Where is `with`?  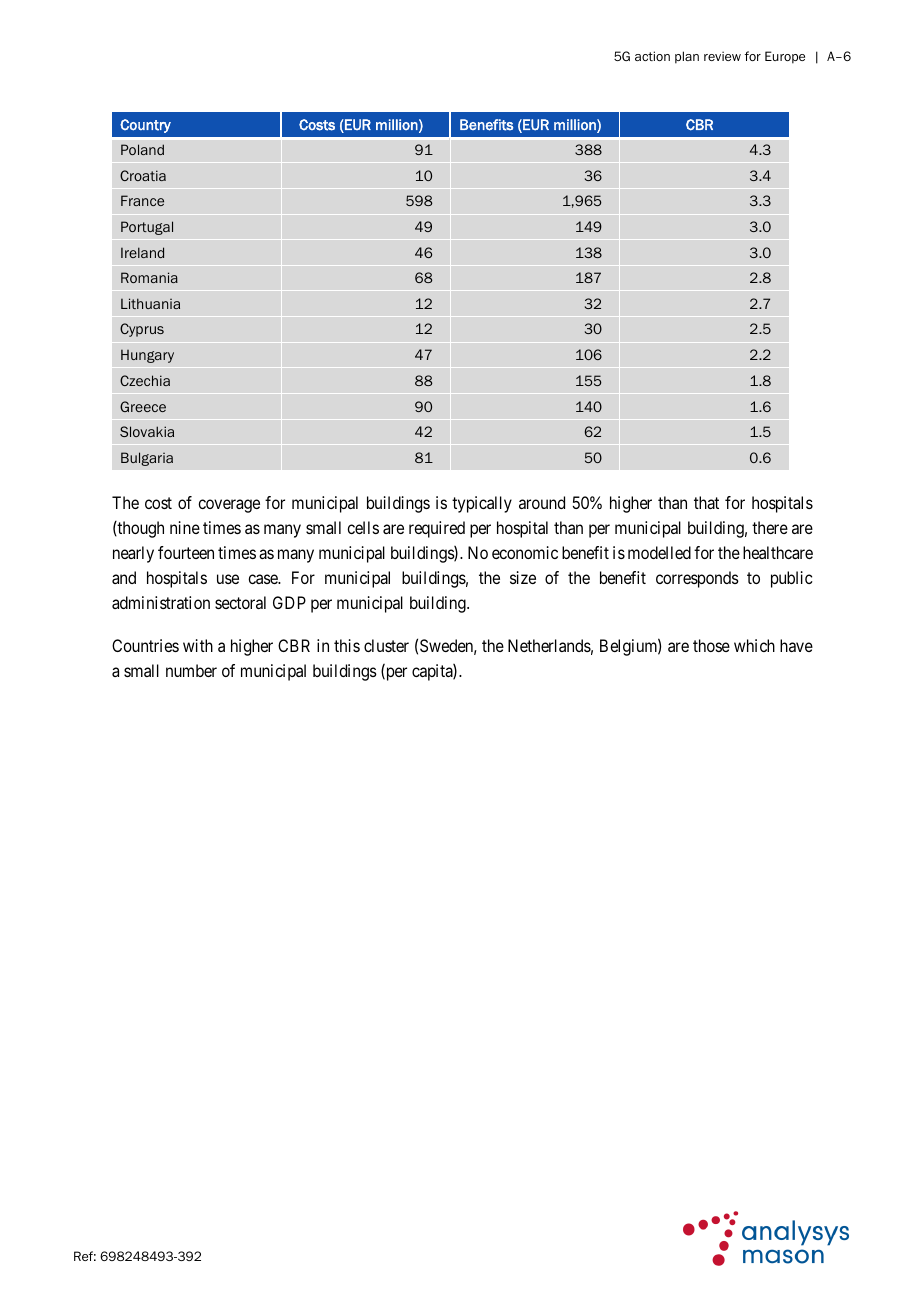
with is located at coordinates (198, 645).
